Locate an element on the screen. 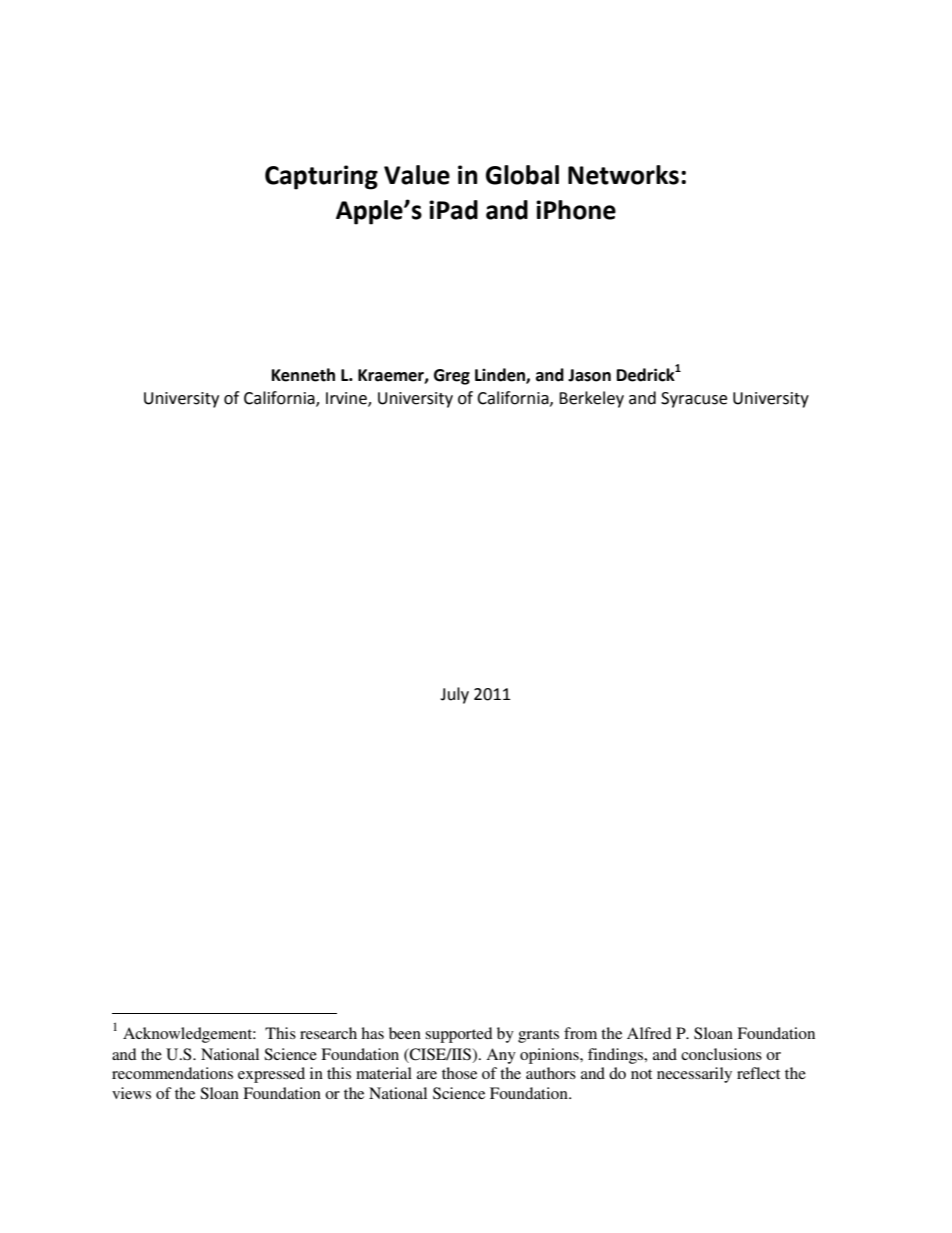 The height and width of the screenshot is (1233, 952). Networks is located at coordinates (623, 175).
